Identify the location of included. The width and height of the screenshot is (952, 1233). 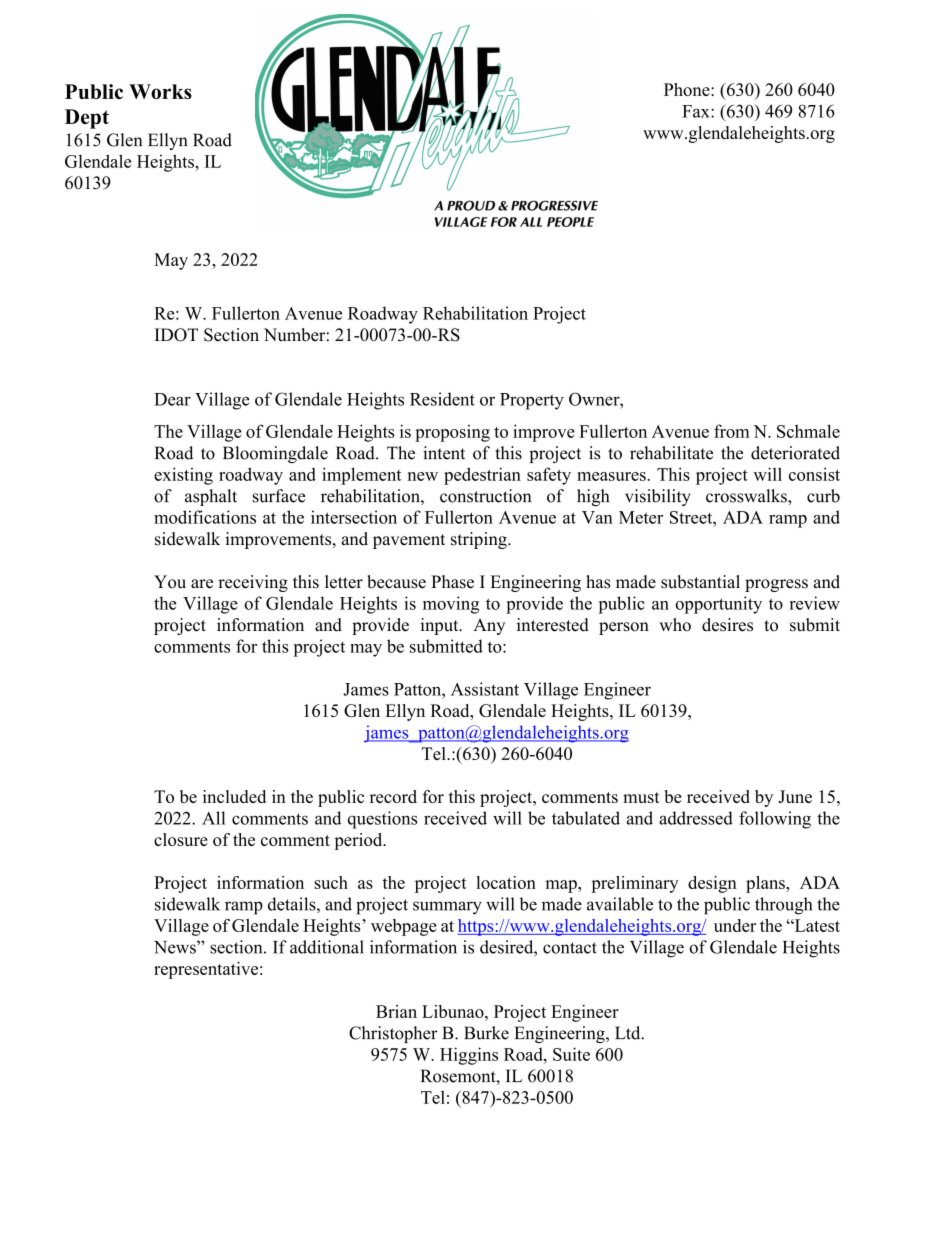
(234, 796).
